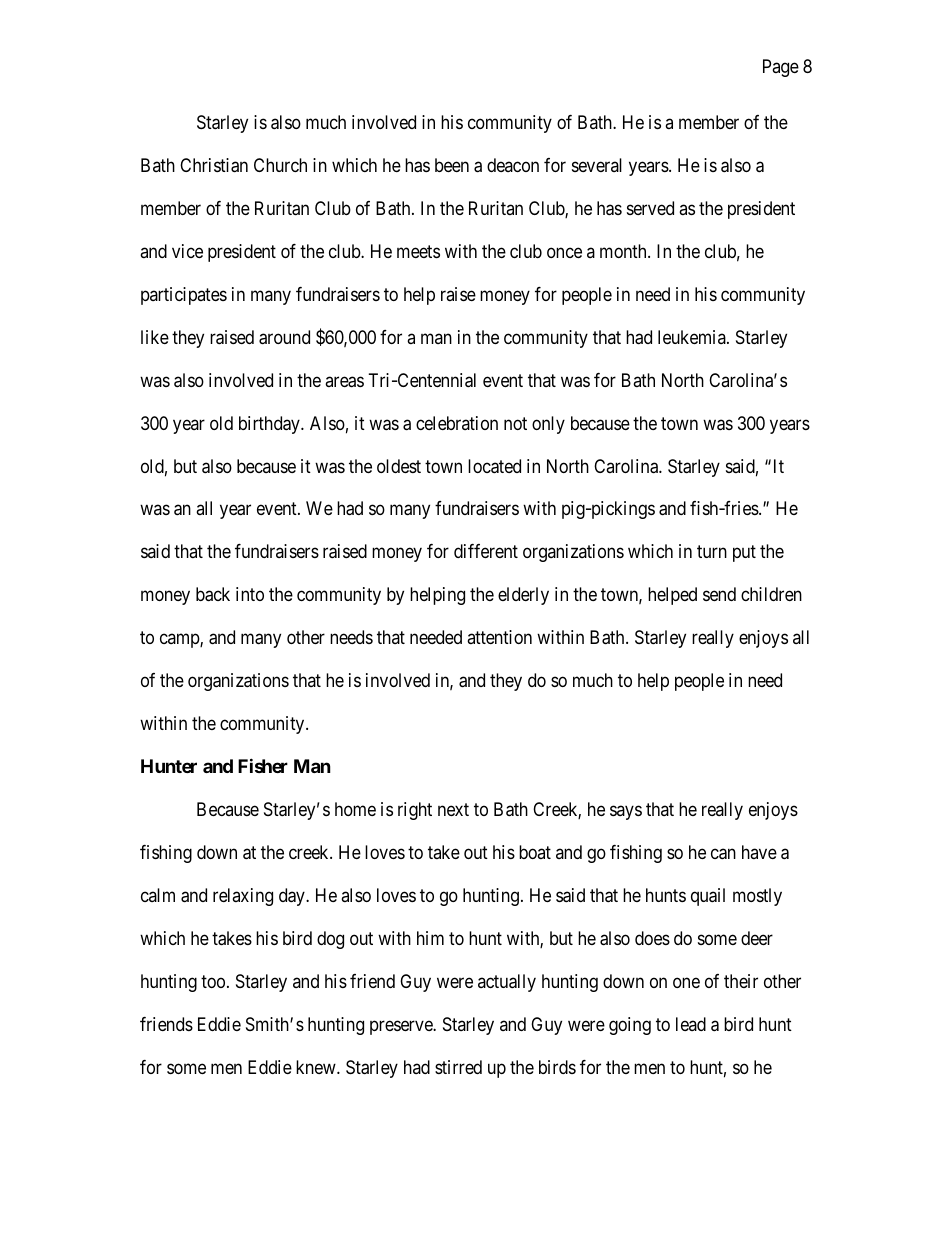  What do you see at coordinates (781, 68) in the screenshot?
I see `Page` at bounding box center [781, 68].
